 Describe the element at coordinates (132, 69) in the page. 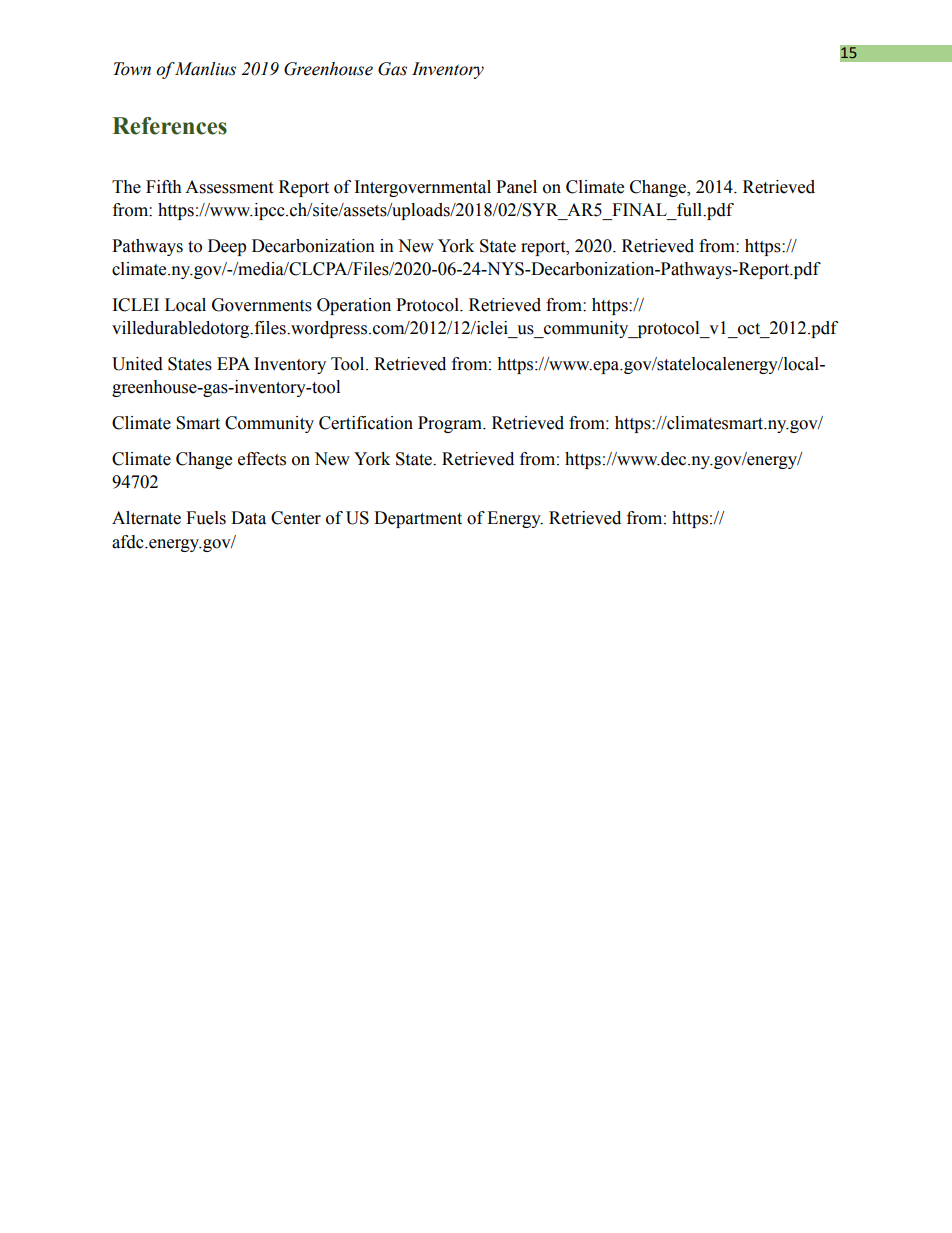

I see `Town` at that location.
